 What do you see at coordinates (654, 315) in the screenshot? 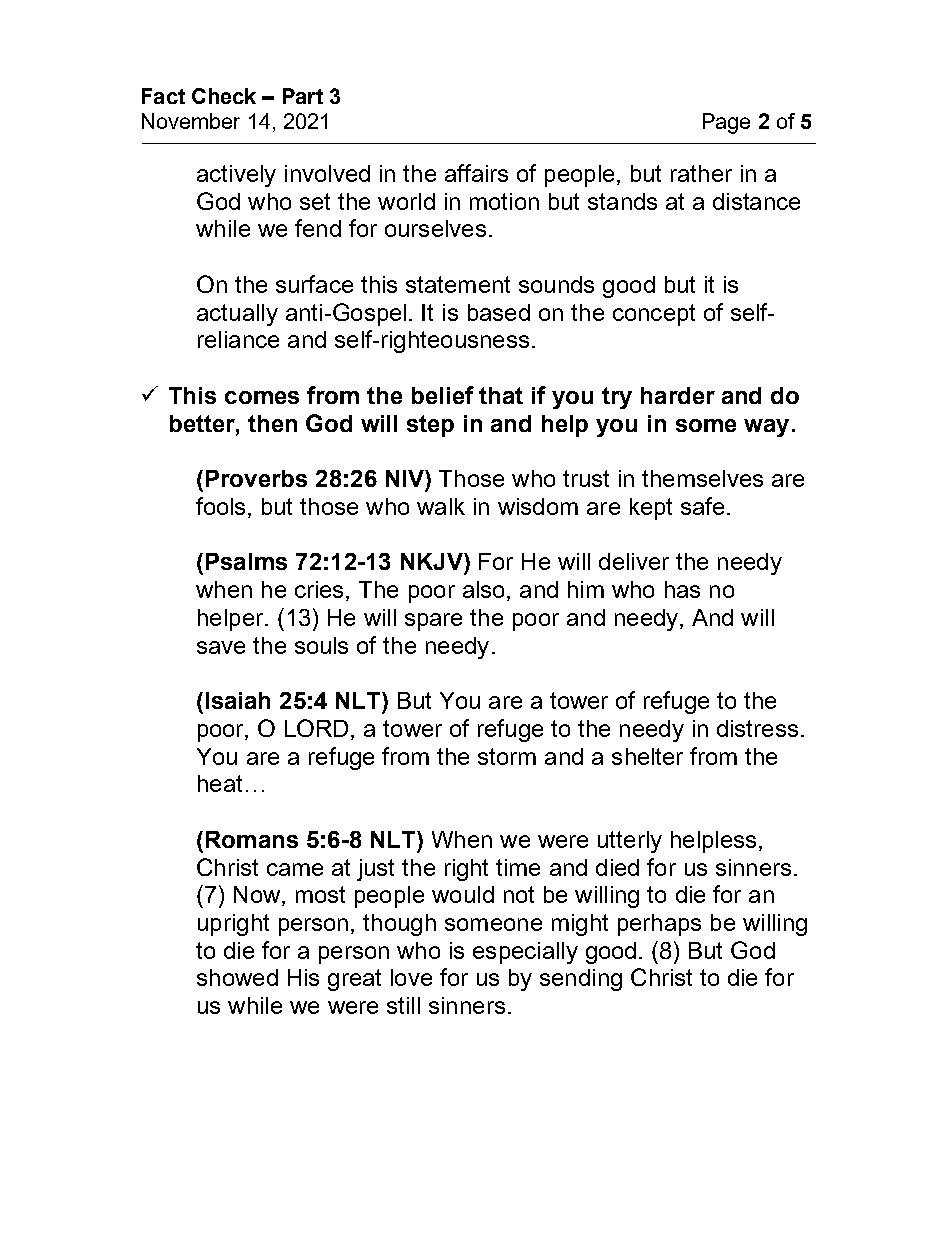
I see `concept` at bounding box center [654, 315].
